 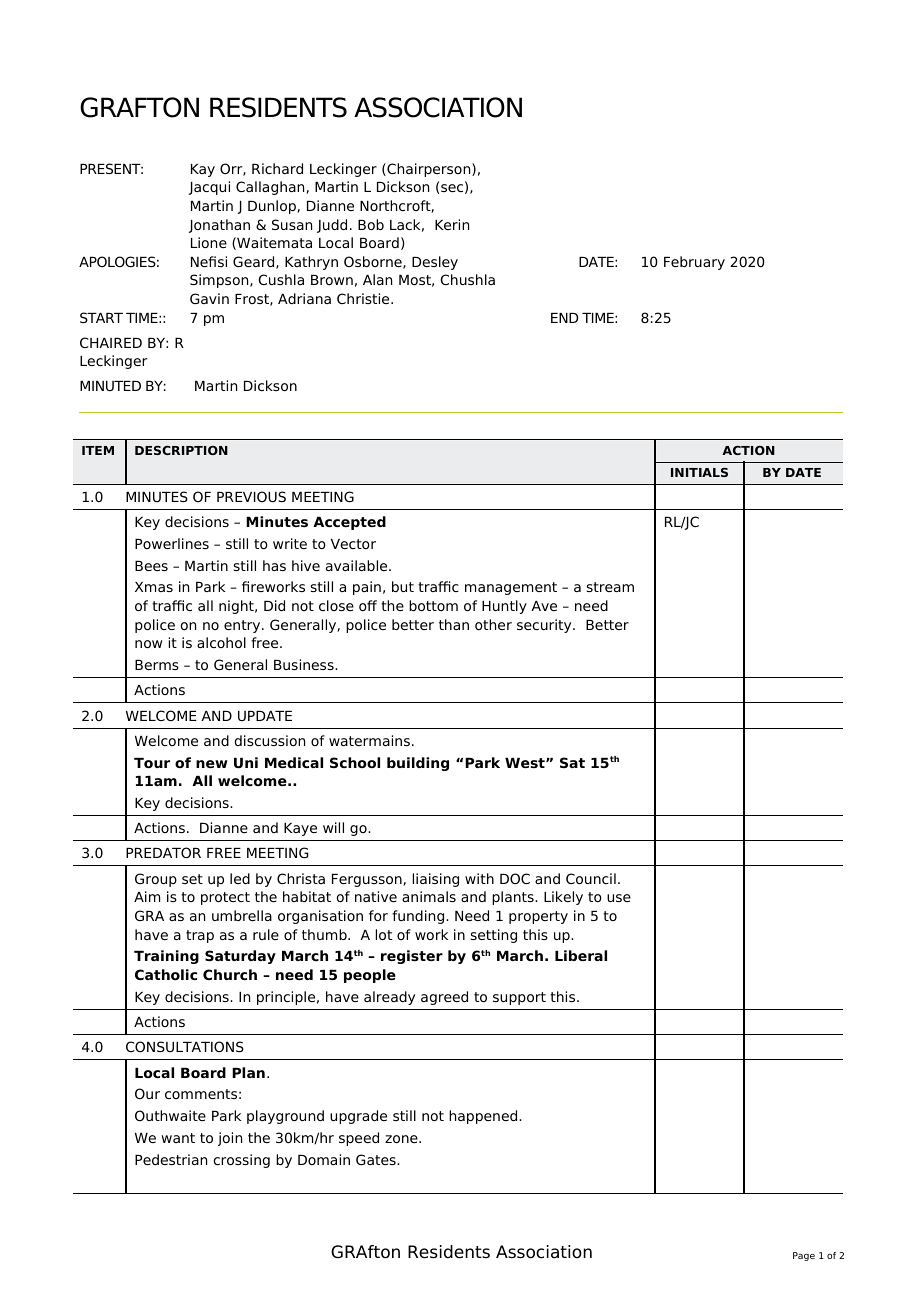 I want to click on Chairperson, so click(x=429, y=170).
